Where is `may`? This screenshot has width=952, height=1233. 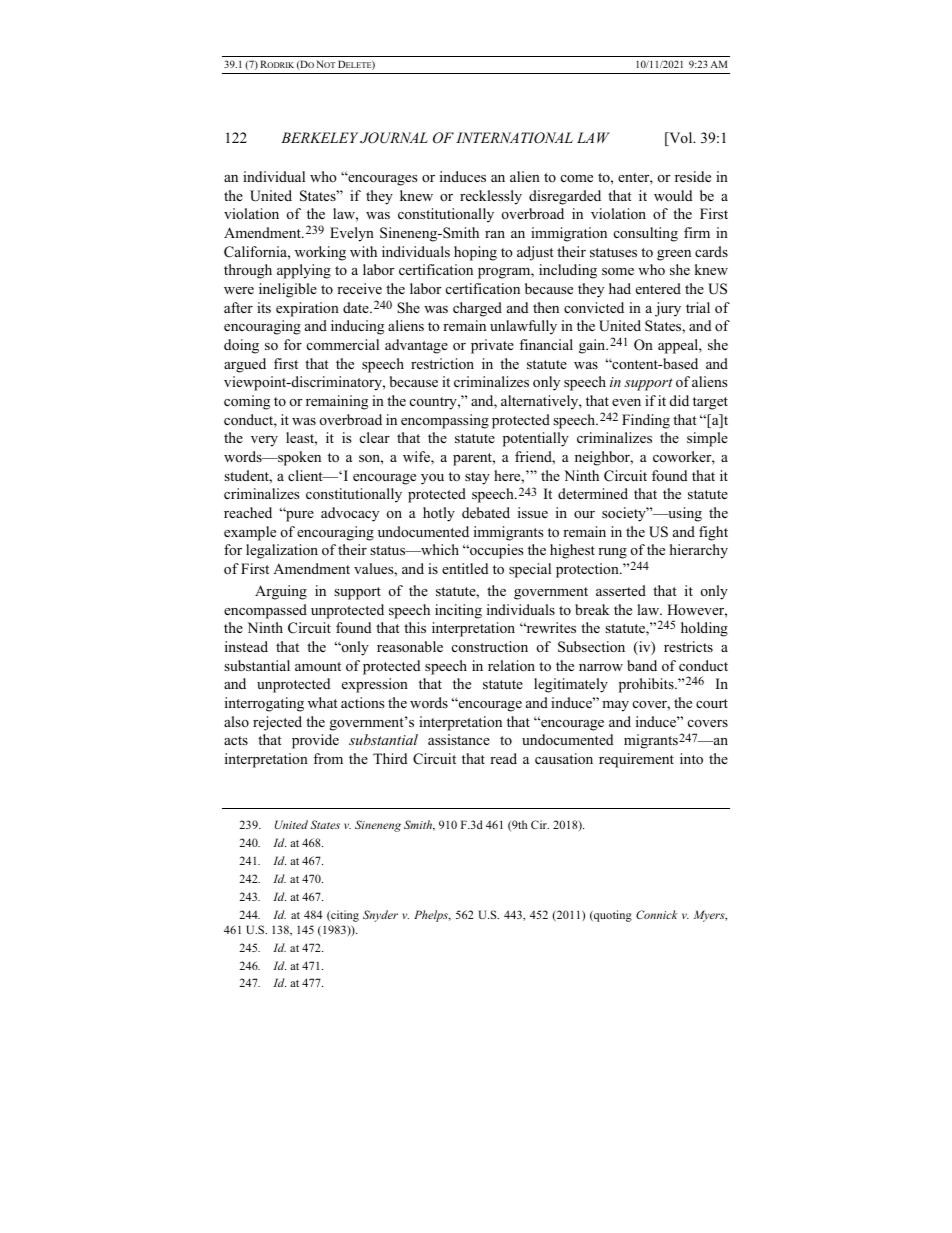
may is located at coordinates (615, 706).
